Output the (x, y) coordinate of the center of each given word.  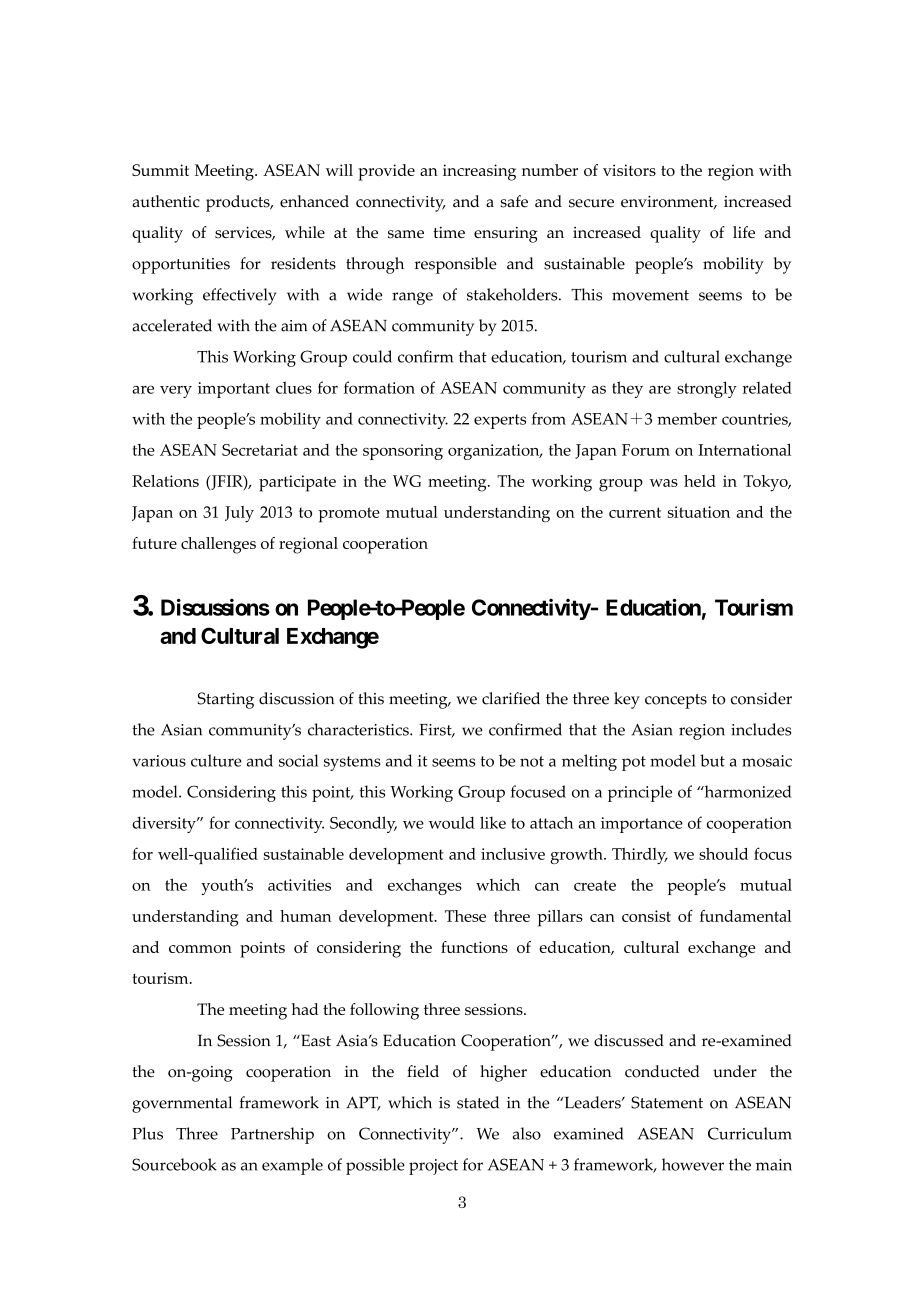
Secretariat (260, 450)
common (200, 949)
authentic (166, 201)
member (687, 418)
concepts (676, 701)
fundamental (745, 916)
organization (495, 452)
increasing (479, 172)
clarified (511, 698)
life (744, 232)
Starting (226, 700)
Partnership (272, 1135)
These (465, 916)
